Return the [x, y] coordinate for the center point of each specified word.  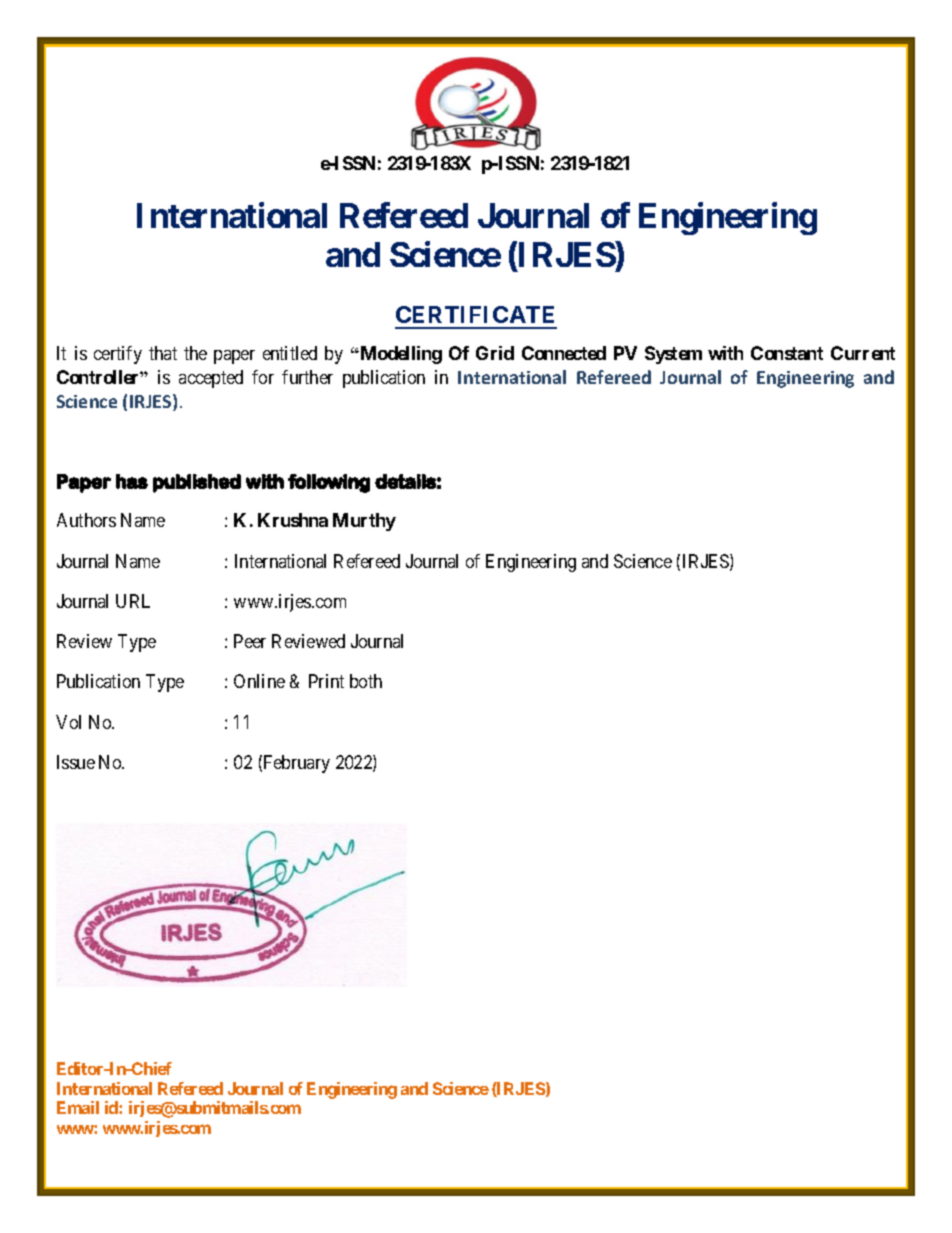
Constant [787, 353]
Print [326, 681]
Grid [495, 353]
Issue [76, 762]
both [366, 681]
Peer [250, 641]
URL [133, 601]
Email [78, 1107]
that [163, 353]
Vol [68, 722]
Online [259, 681]
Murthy [364, 522]
